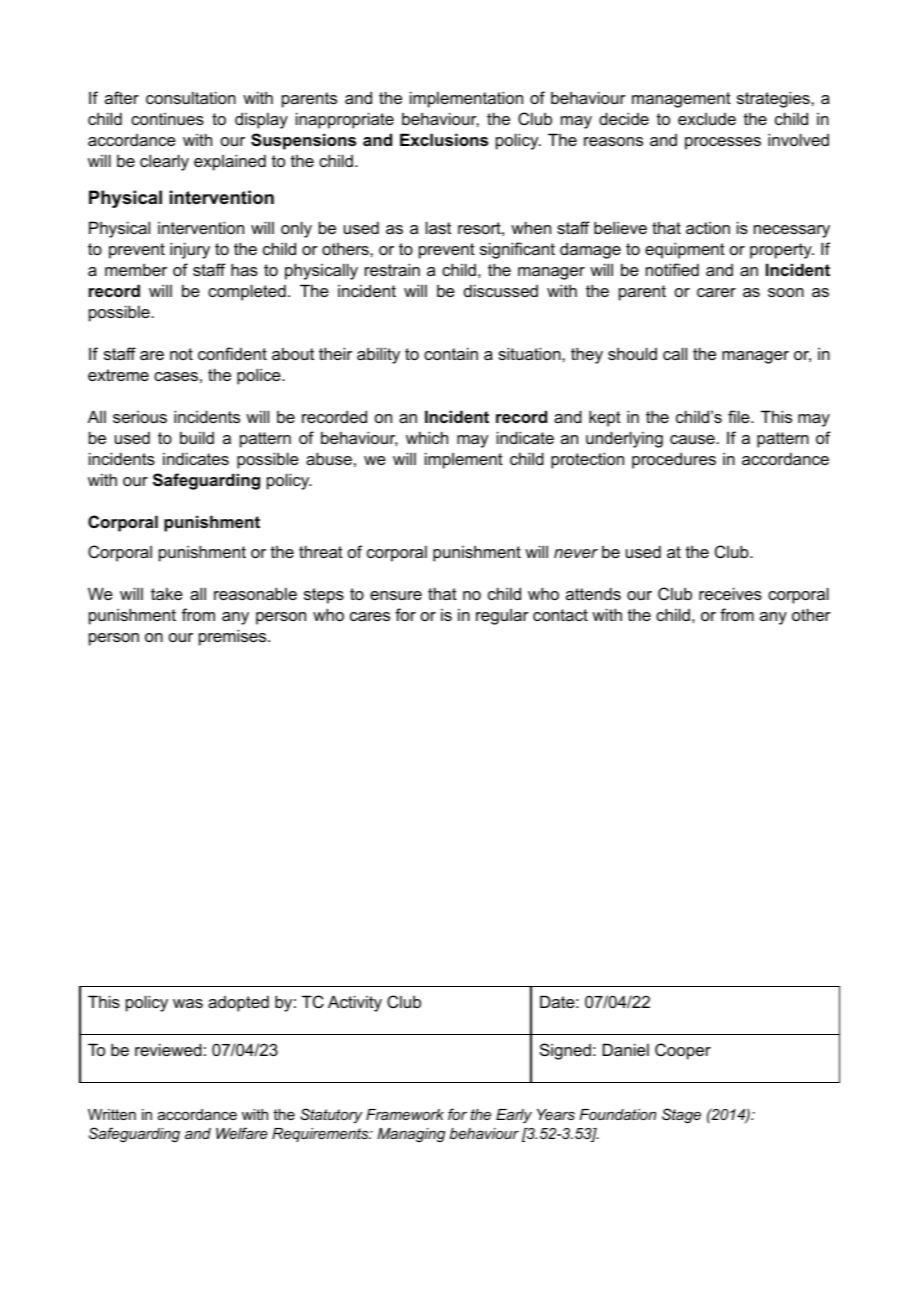 This document has height=1307, width=924. Describe the element at coordinates (730, 593) in the document. I see `receives` at that location.
